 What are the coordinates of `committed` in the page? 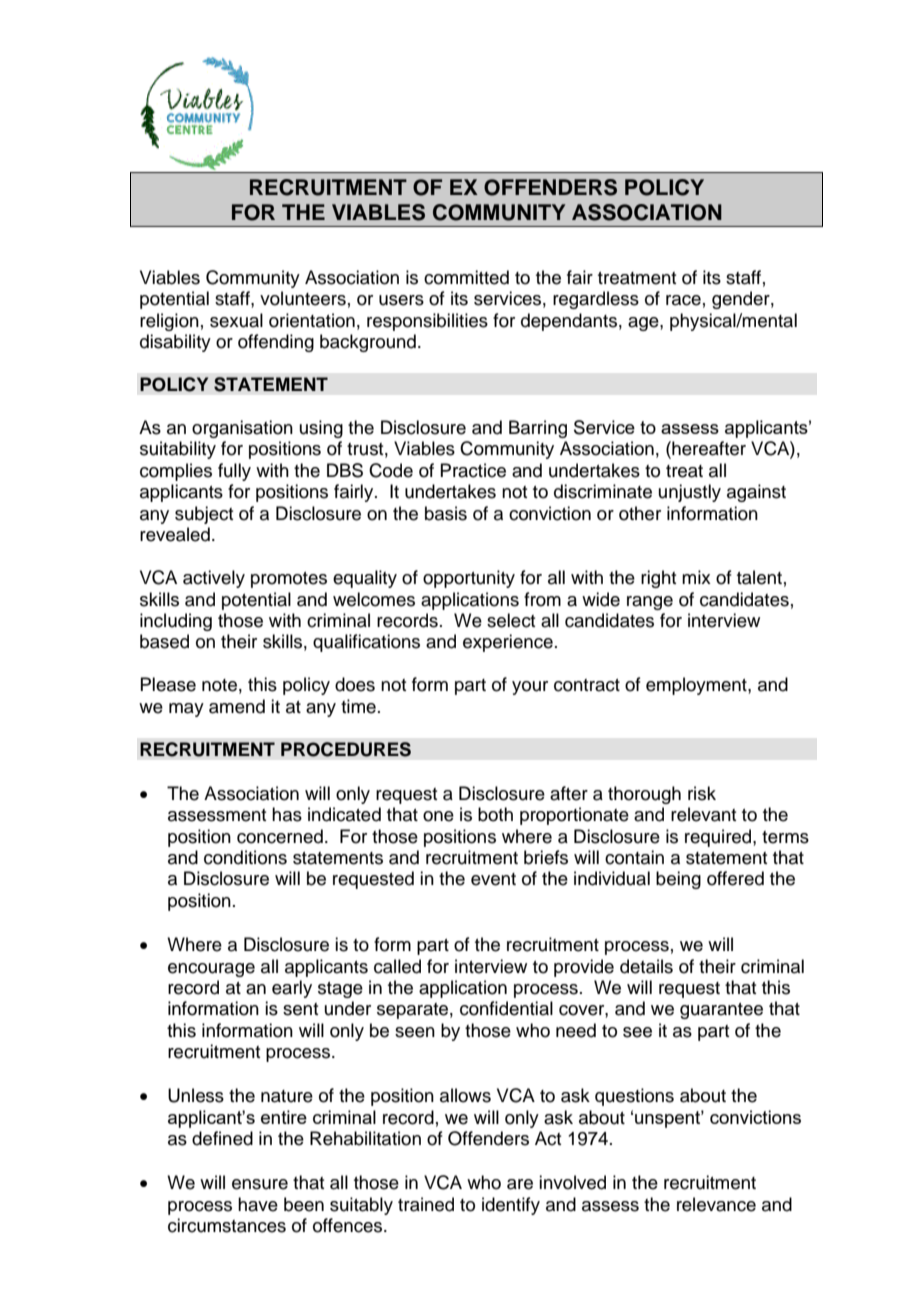 It's located at (466, 277).
